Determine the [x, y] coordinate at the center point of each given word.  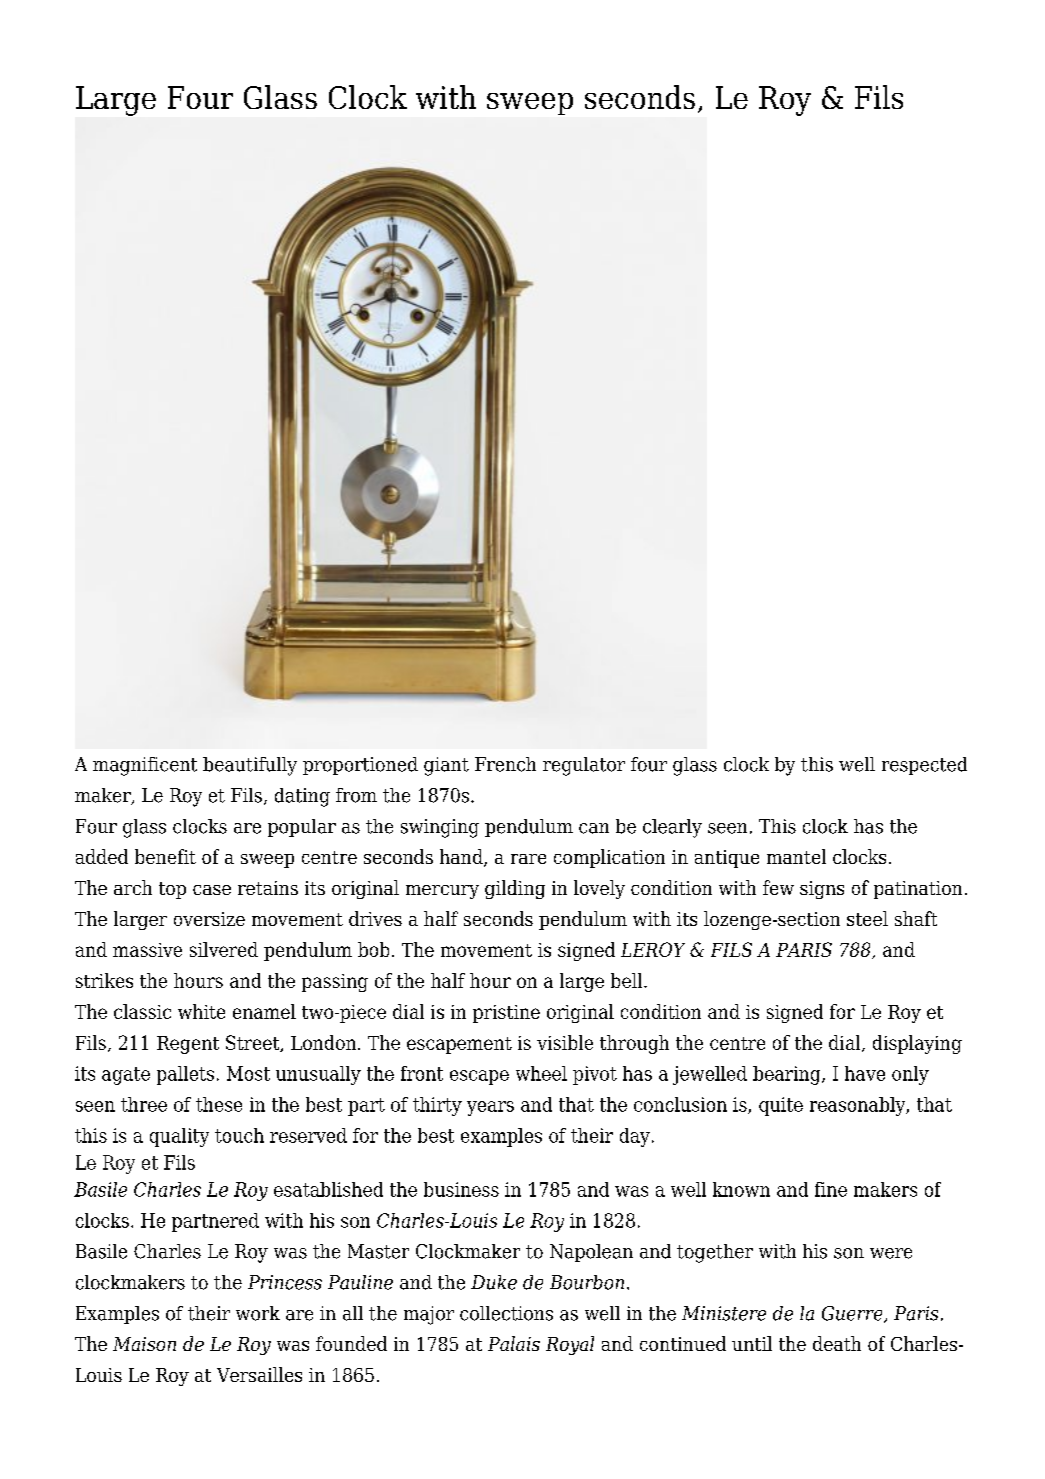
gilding [515, 889]
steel [867, 918]
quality [179, 1137]
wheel [541, 1073]
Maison [144, 1344]
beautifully [250, 766]
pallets [185, 1075]
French [505, 764]
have [865, 1073]
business [461, 1189]
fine [831, 1189]
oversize [209, 919]
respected [924, 766]
